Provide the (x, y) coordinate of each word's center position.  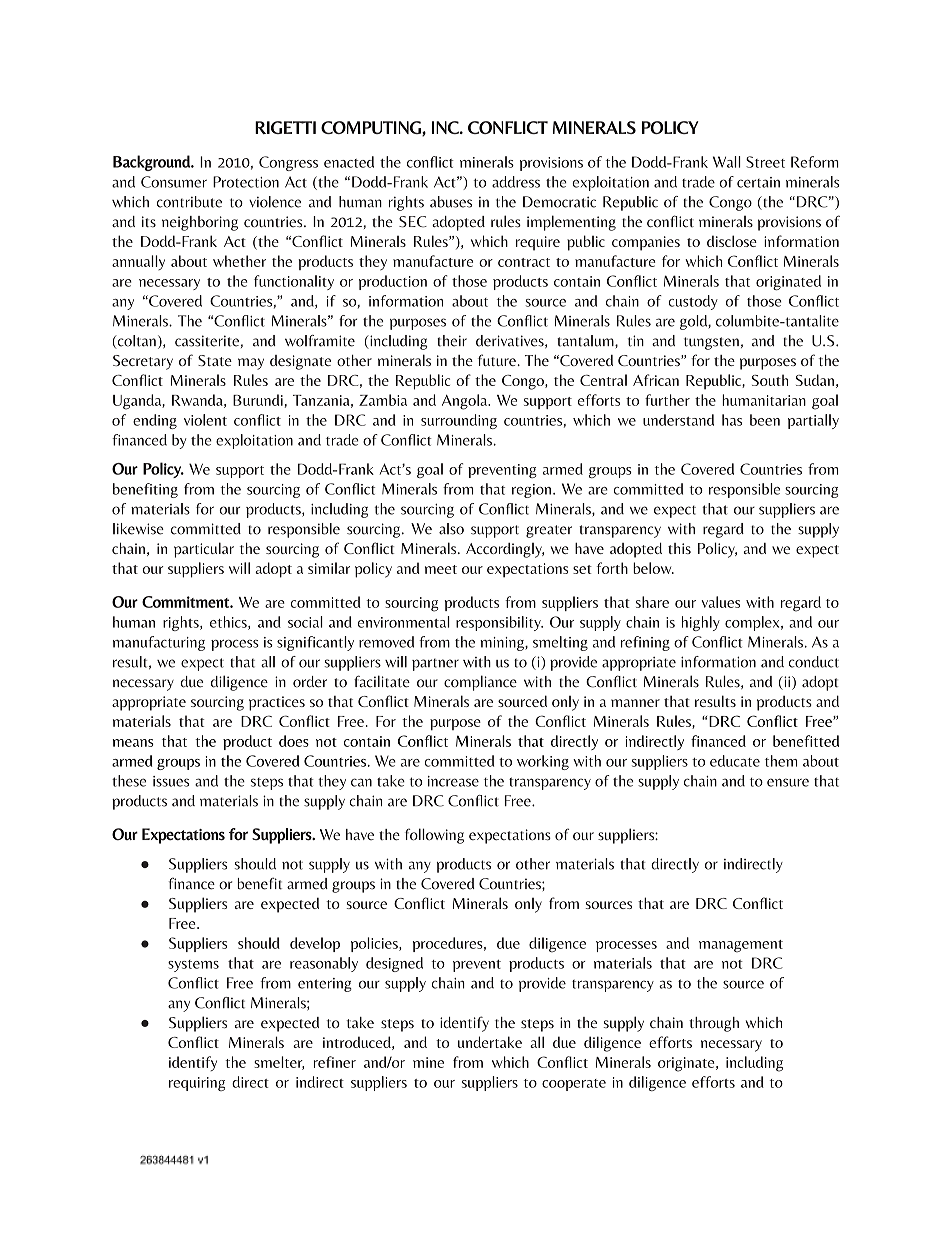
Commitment (186, 602)
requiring (197, 1084)
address (516, 182)
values (720, 602)
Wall (727, 162)
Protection (246, 182)
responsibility (499, 623)
